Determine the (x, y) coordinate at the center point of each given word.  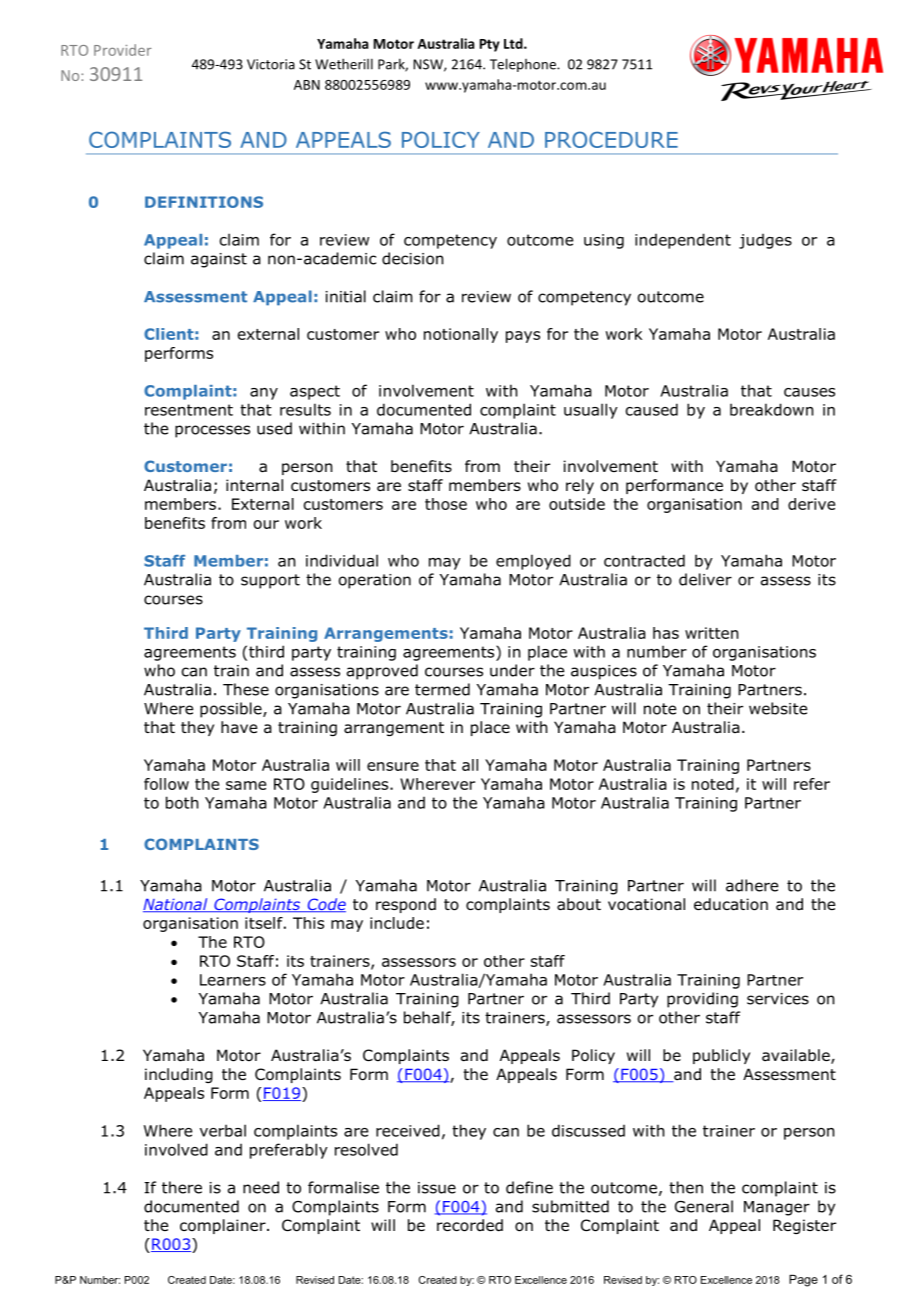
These (246, 689)
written (711, 633)
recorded (470, 1225)
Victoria (271, 64)
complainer (224, 1226)
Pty (490, 45)
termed (442, 689)
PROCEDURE (611, 139)
